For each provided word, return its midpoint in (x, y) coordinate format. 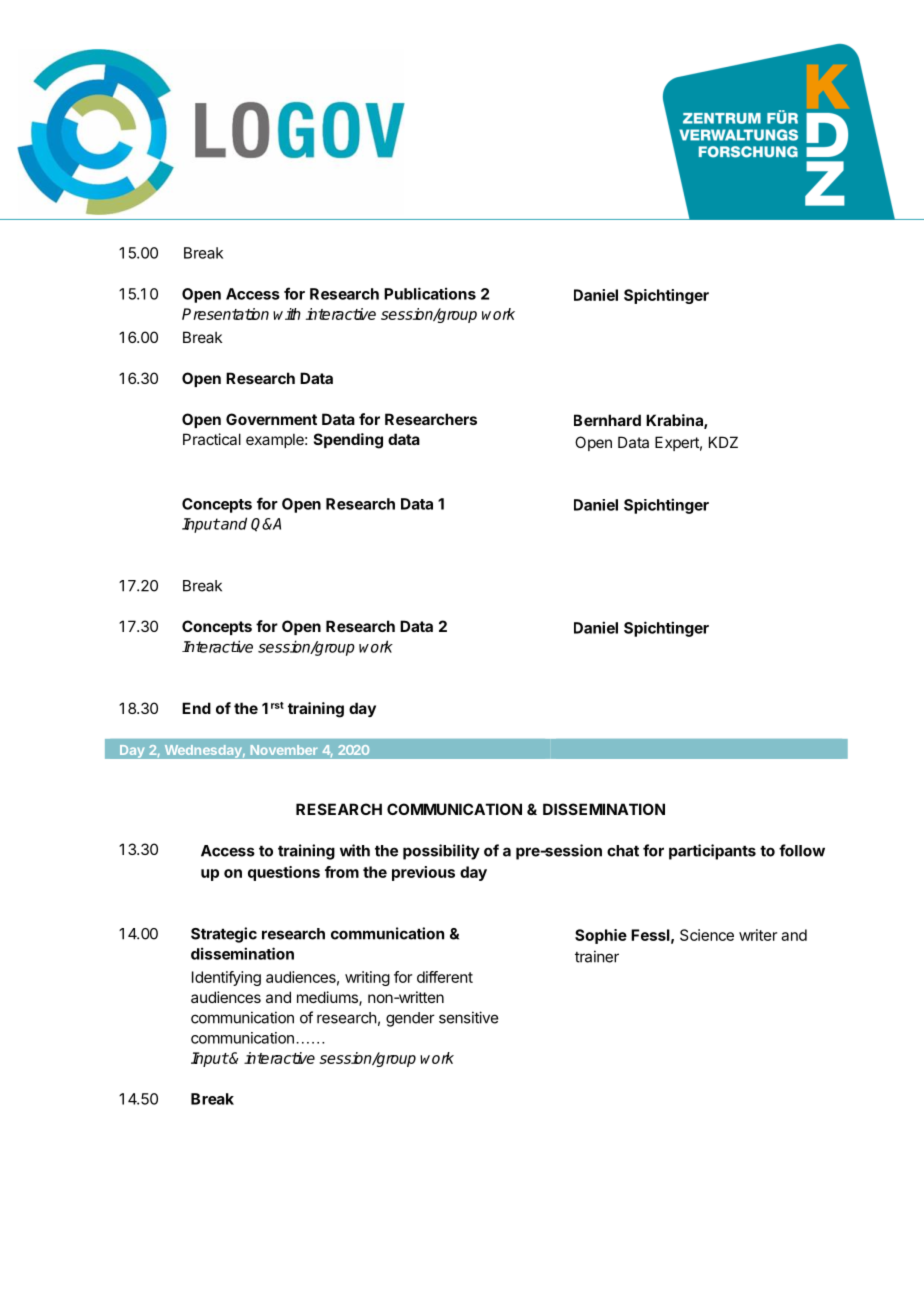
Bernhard (607, 420)
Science (707, 935)
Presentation (225, 314)
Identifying (226, 978)
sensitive (469, 1017)
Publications (430, 293)
